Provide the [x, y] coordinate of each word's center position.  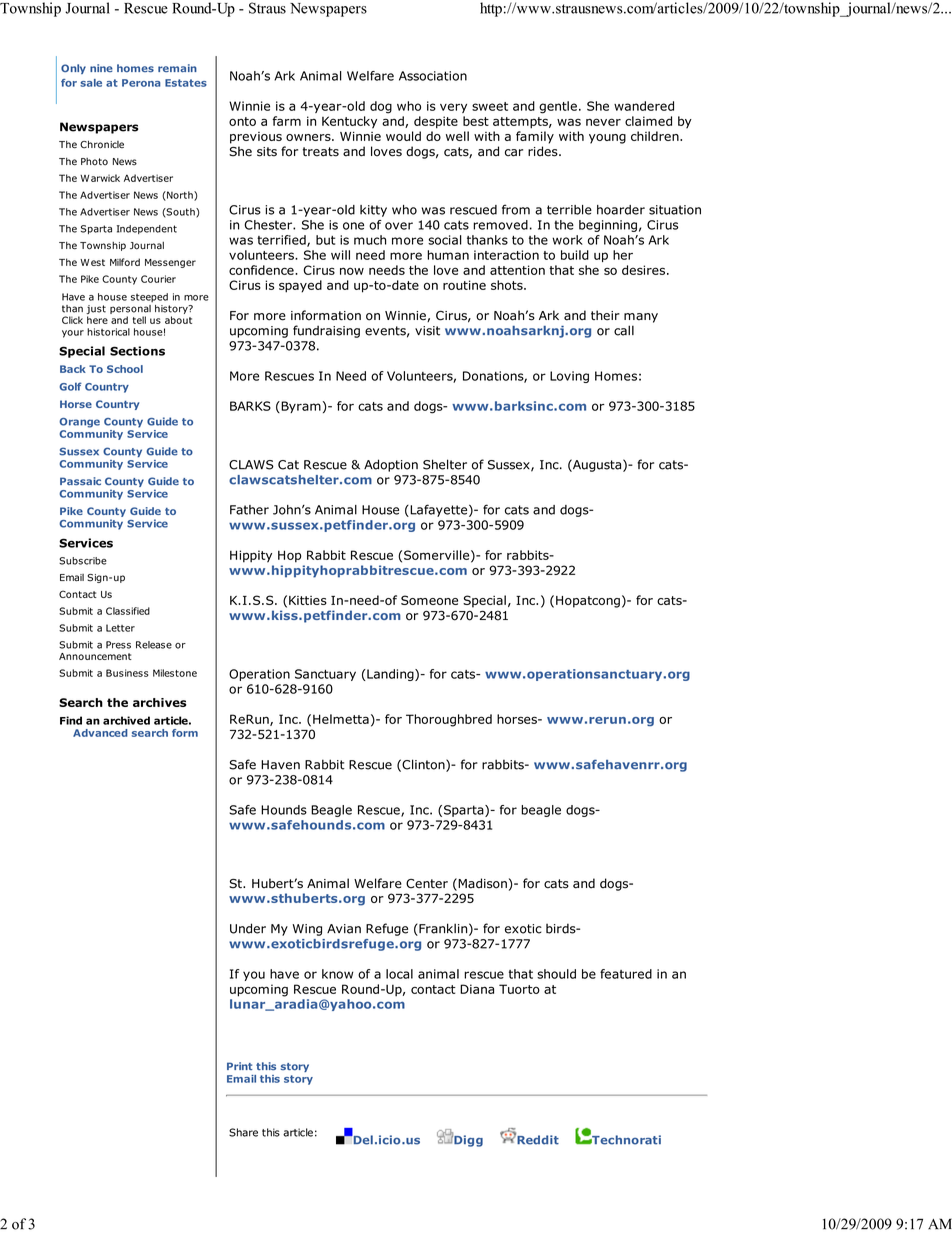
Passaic [80, 481]
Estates [186, 83]
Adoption [391, 465]
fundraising [326, 331]
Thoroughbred [449, 720]
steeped [149, 298]
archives [160, 702]
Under [248, 928]
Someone [429, 600]
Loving [569, 377]
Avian [344, 929]
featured [626, 974]
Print [240, 1066]
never [603, 122]
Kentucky [349, 122]
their [605, 315]
